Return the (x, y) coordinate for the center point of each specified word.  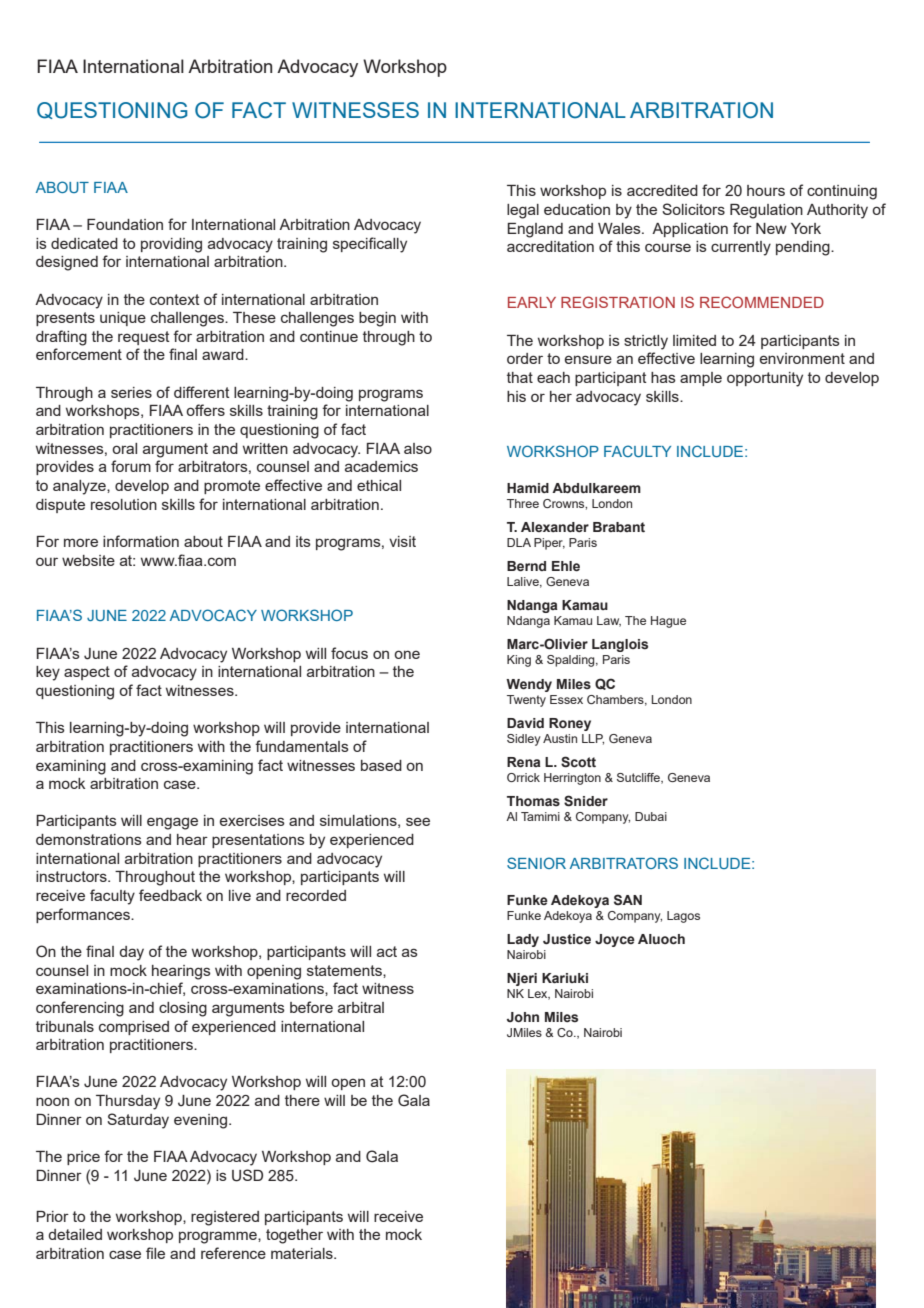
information (141, 541)
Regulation (766, 211)
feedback (170, 895)
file (155, 1253)
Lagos (683, 917)
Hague (668, 622)
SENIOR (536, 863)
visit (402, 541)
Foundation (125, 224)
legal (523, 211)
